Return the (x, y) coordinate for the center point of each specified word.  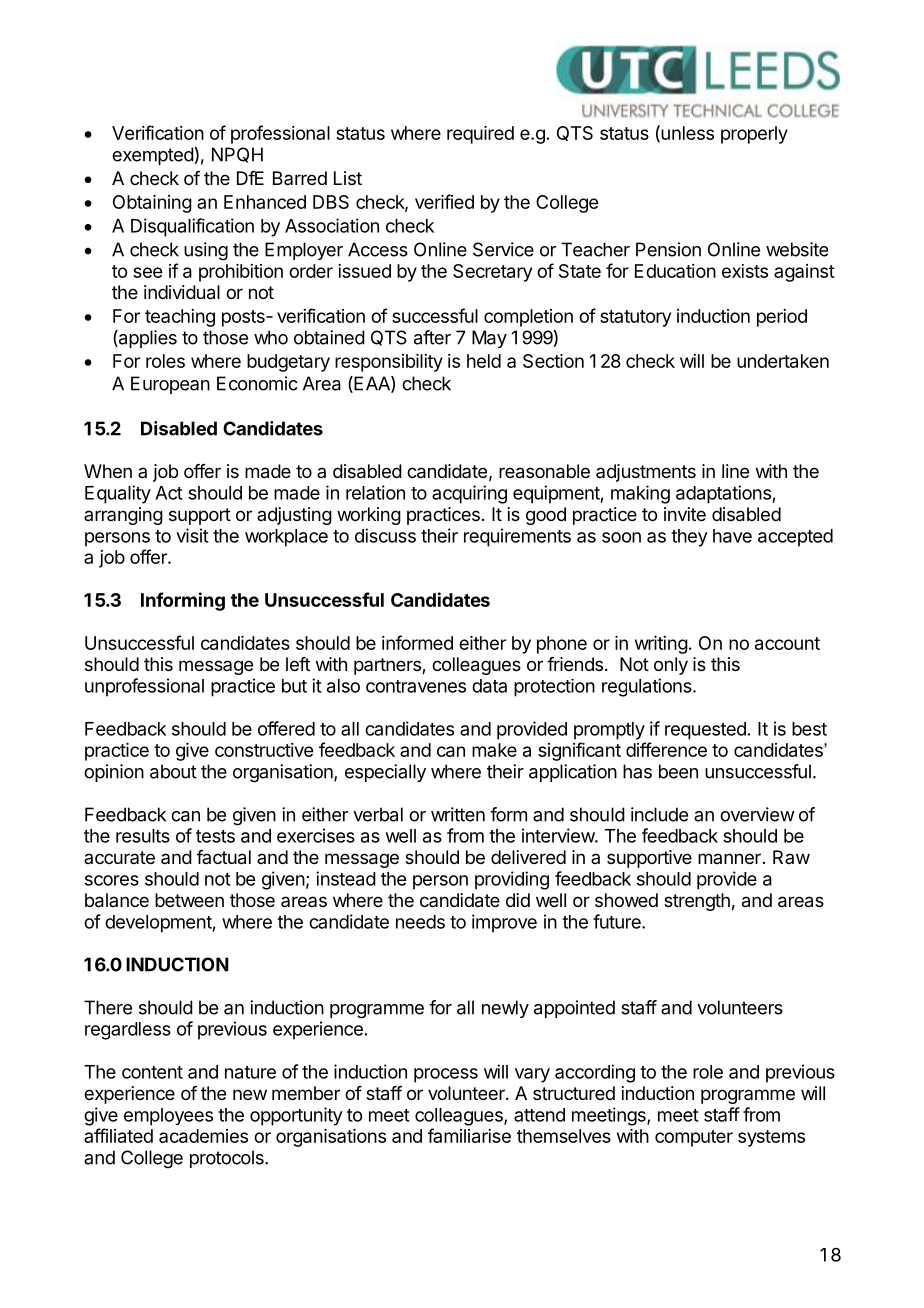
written (458, 814)
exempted (153, 156)
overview (757, 814)
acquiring (469, 494)
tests (215, 836)
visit (192, 535)
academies (203, 1136)
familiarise (469, 1135)
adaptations (724, 494)
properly (754, 135)
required (480, 135)
